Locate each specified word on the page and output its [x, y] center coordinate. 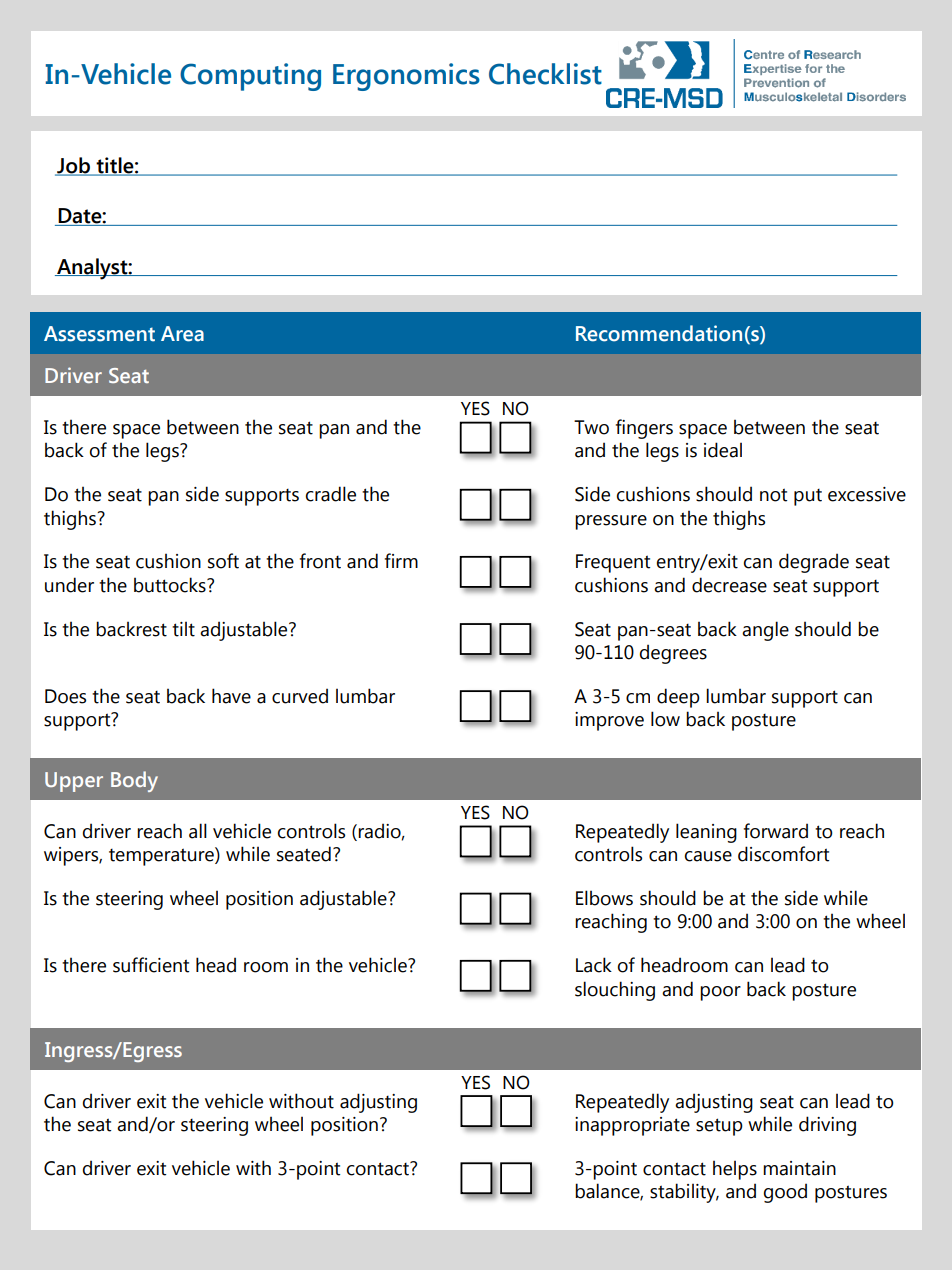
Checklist [545, 74]
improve [609, 721]
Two [591, 427]
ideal [723, 450]
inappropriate [632, 1126]
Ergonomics [406, 77]
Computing [250, 77]
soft [223, 561]
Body [134, 781]
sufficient [151, 965]
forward [776, 831]
